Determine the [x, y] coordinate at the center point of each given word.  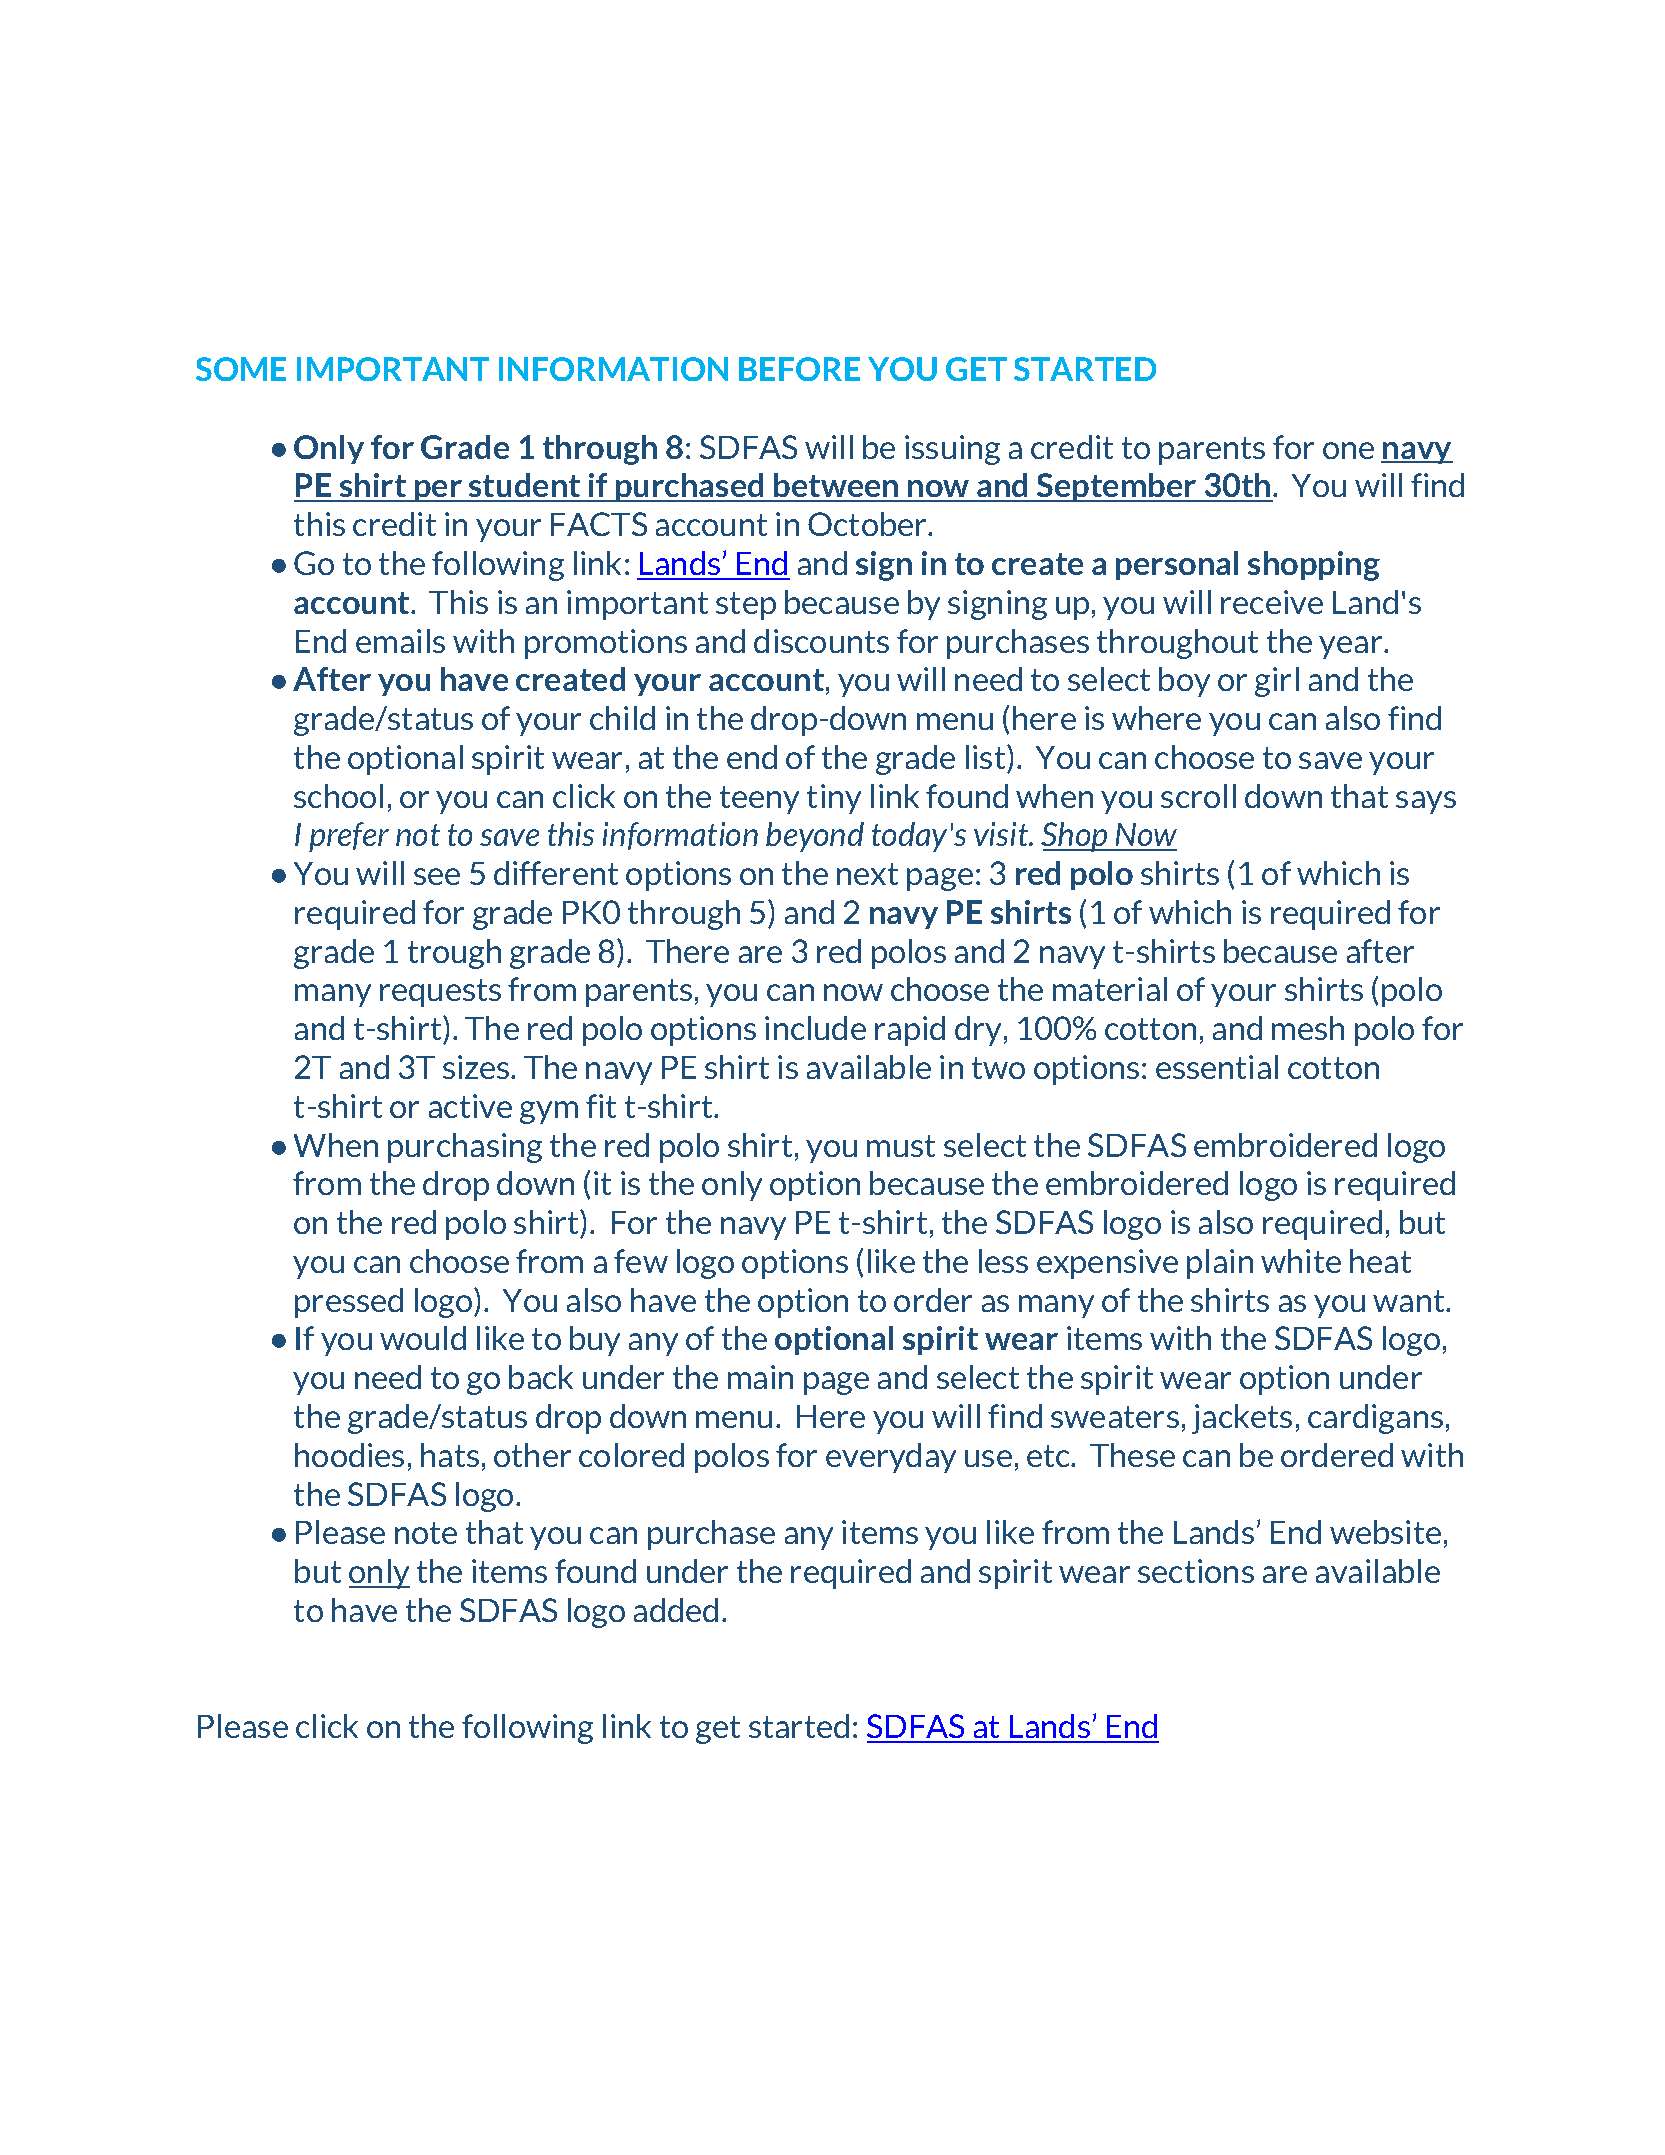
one [1348, 450]
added [676, 1610]
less [1003, 1261]
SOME [241, 369]
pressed [349, 1303]
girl [1277, 682]
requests [440, 993]
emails [400, 641]
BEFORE [799, 369]
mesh [1308, 1028]
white [1301, 1261]
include [815, 1028]
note [426, 1533]
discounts [821, 641]
